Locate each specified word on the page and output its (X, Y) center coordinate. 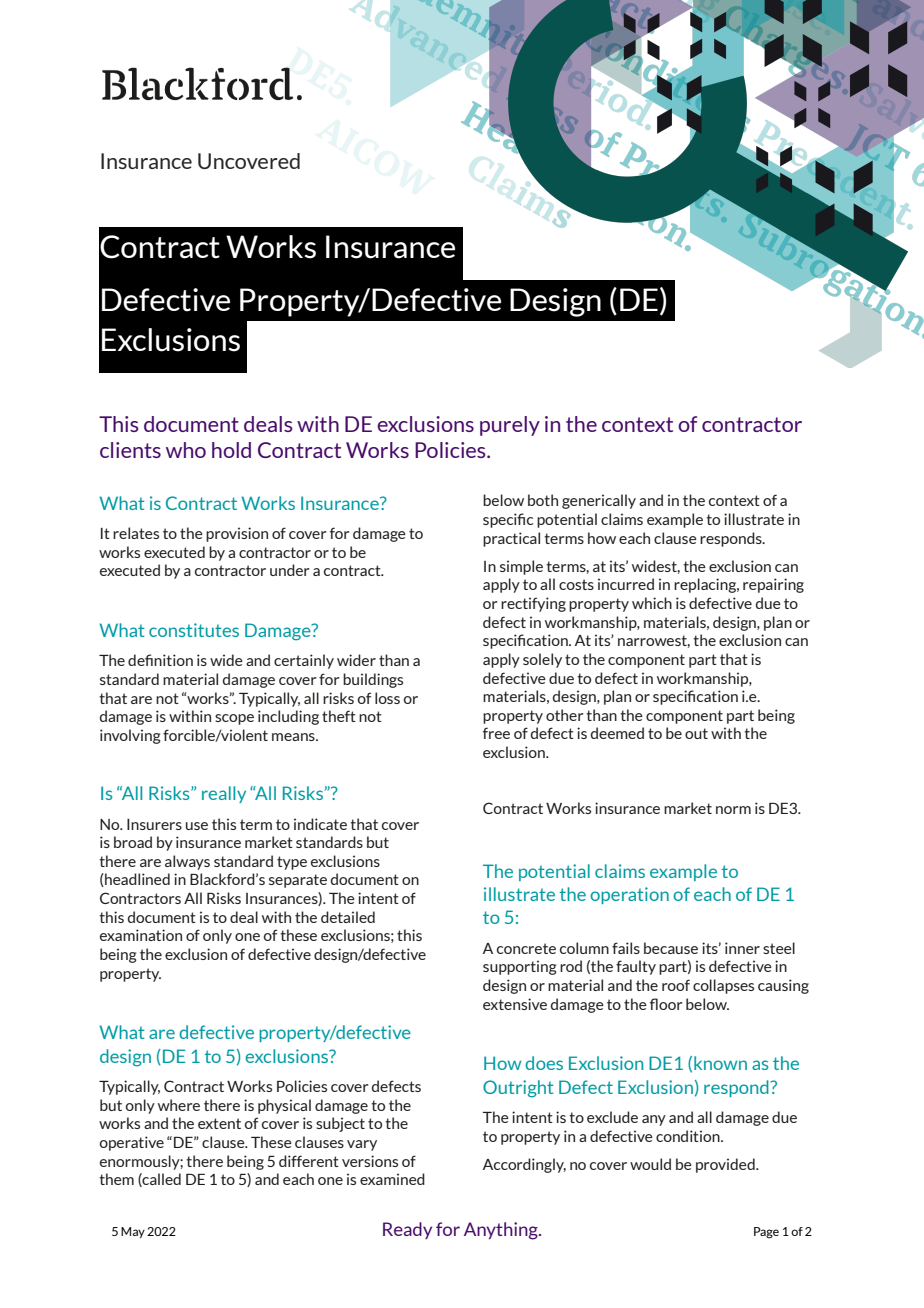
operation (629, 895)
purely (510, 426)
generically (599, 501)
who (186, 450)
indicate (320, 824)
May (133, 1232)
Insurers (154, 824)
